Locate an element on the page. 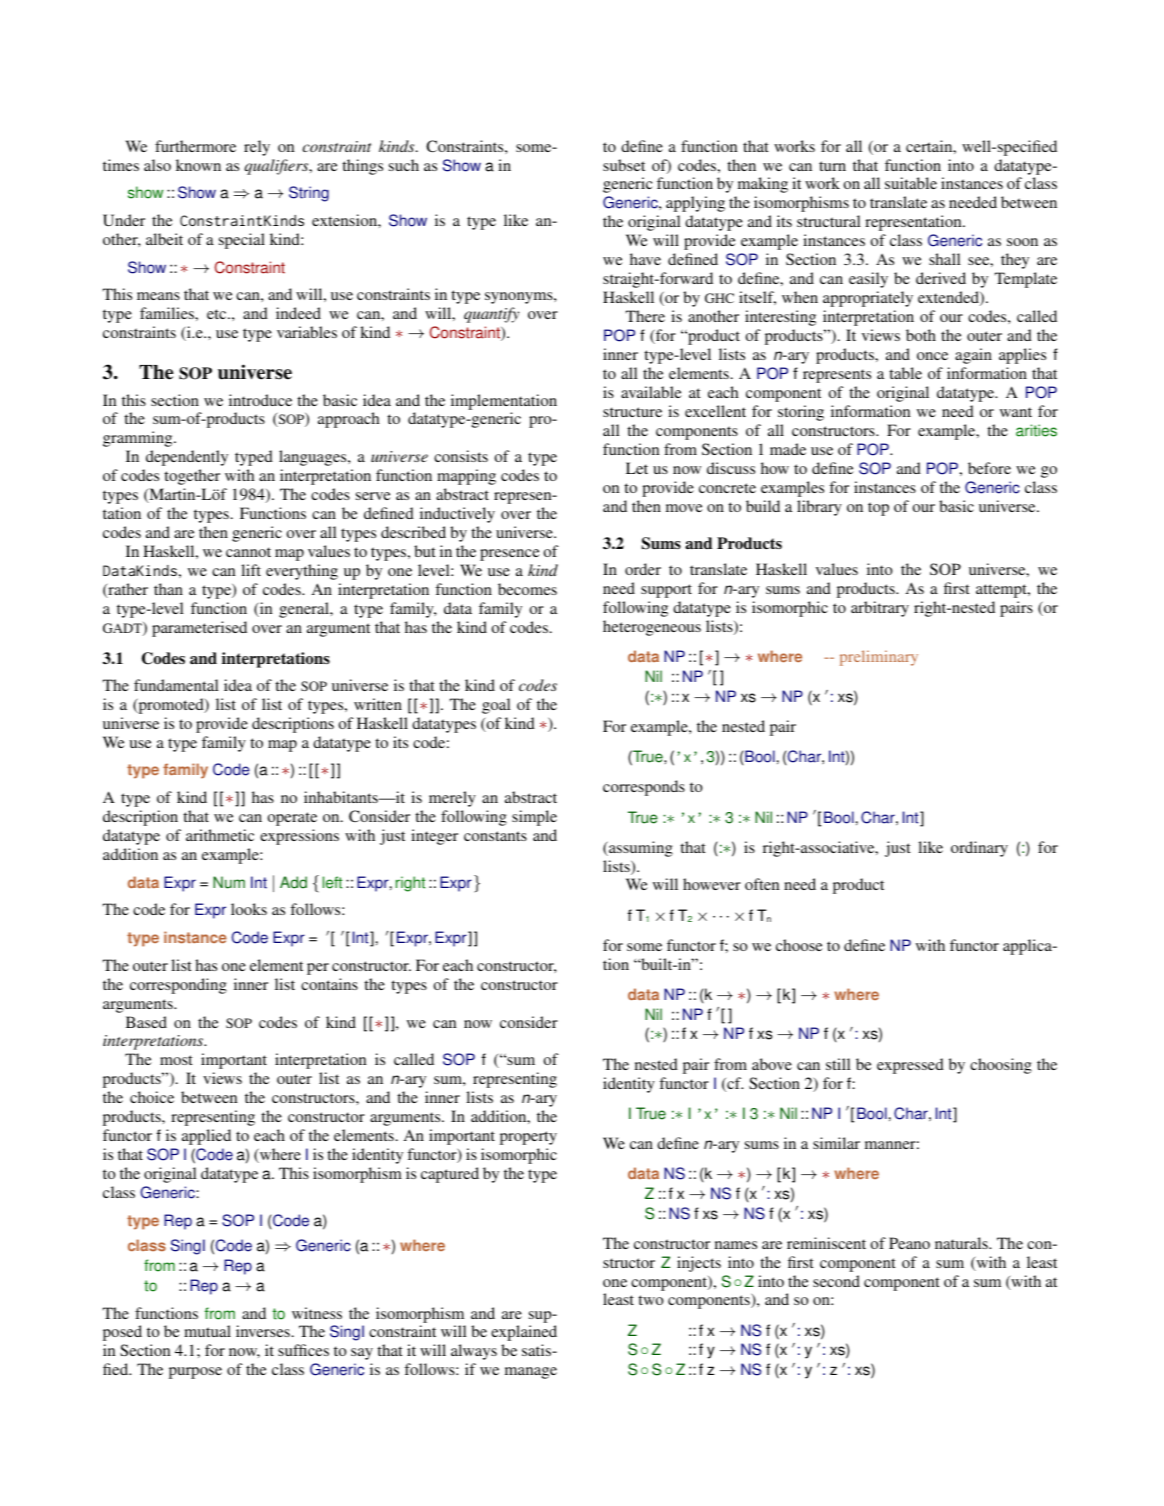  known is located at coordinates (198, 165).
